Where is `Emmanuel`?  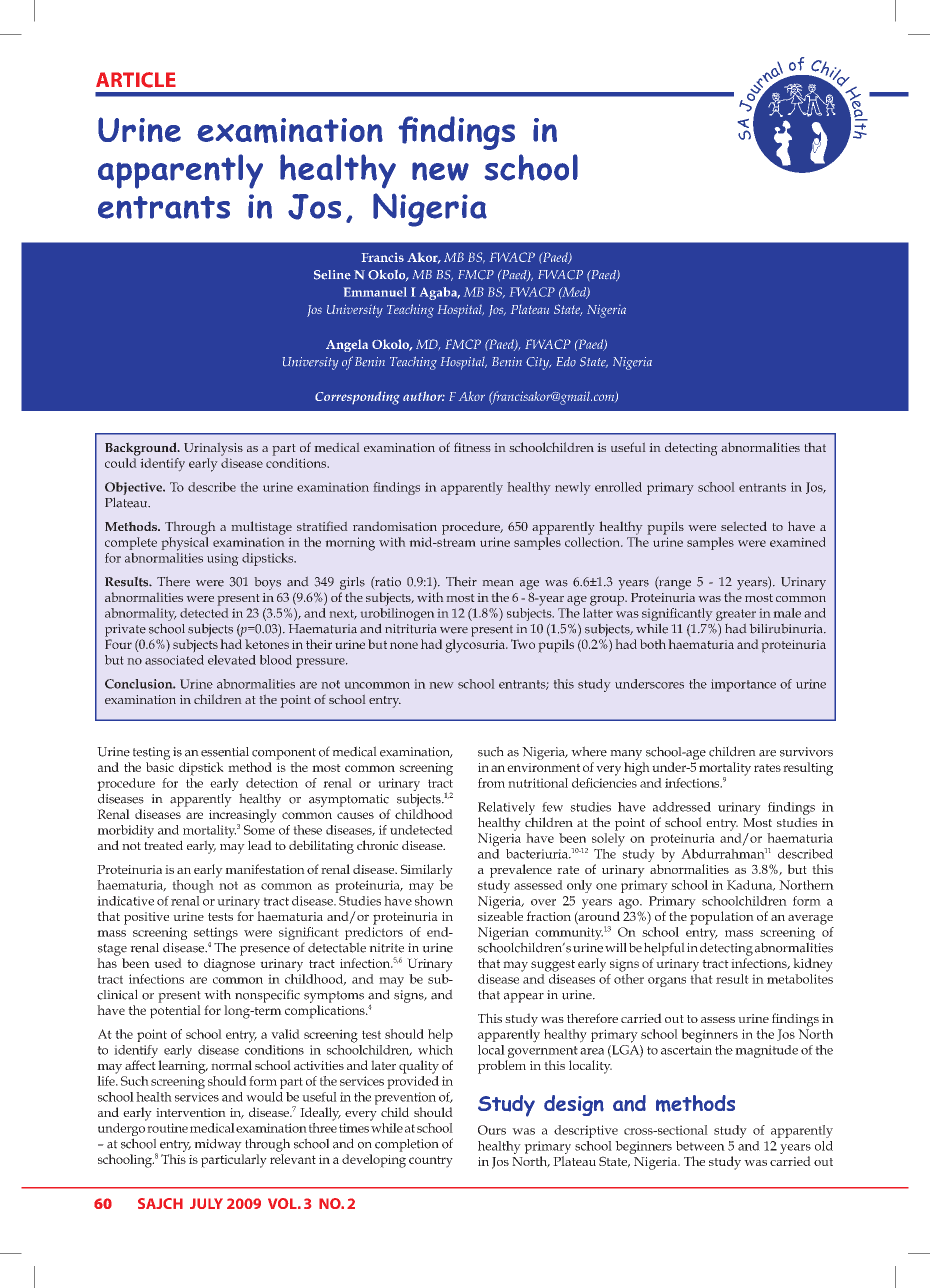 Emmanuel is located at coordinates (375, 292).
